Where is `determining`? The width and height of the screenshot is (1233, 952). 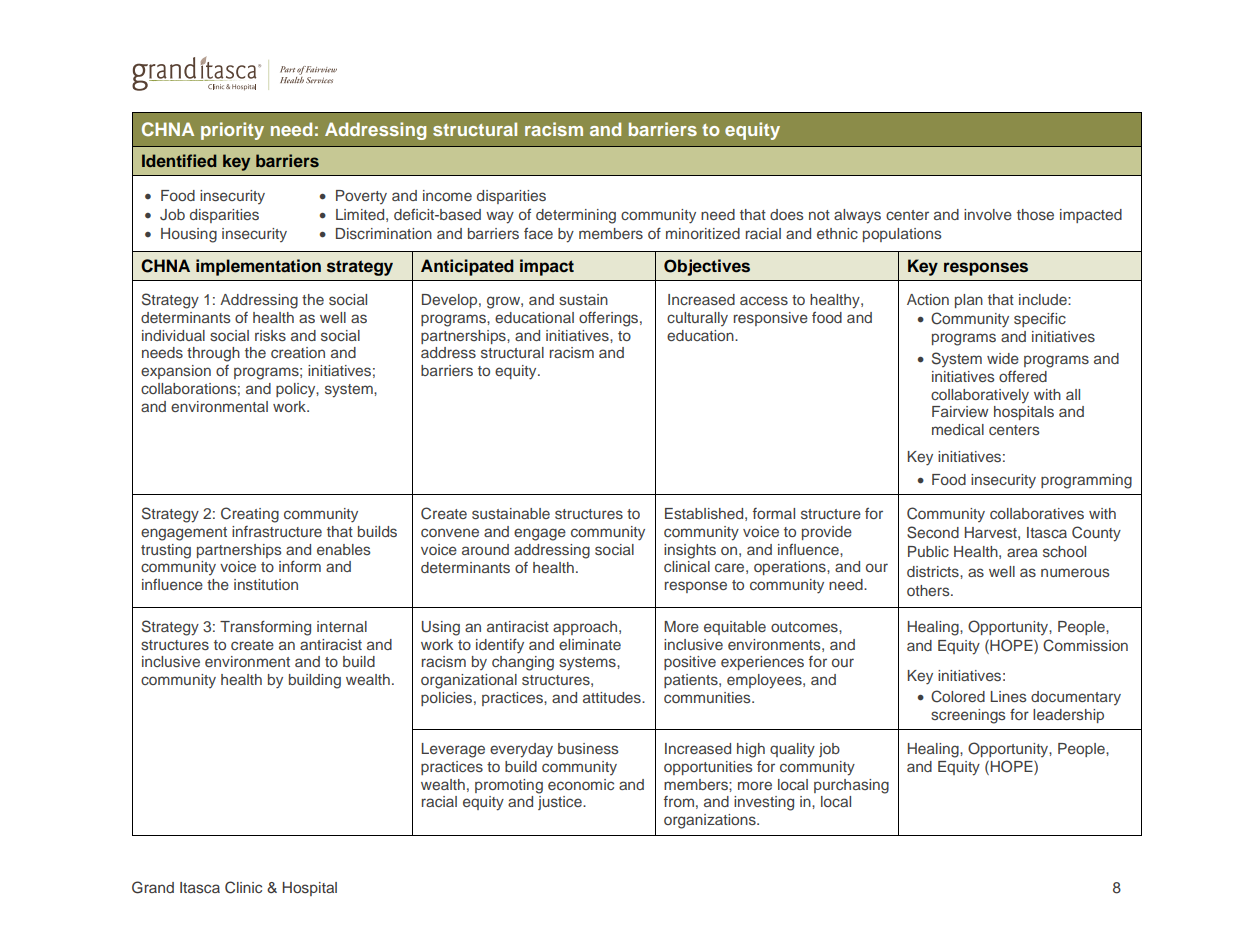 determining is located at coordinates (576, 216).
